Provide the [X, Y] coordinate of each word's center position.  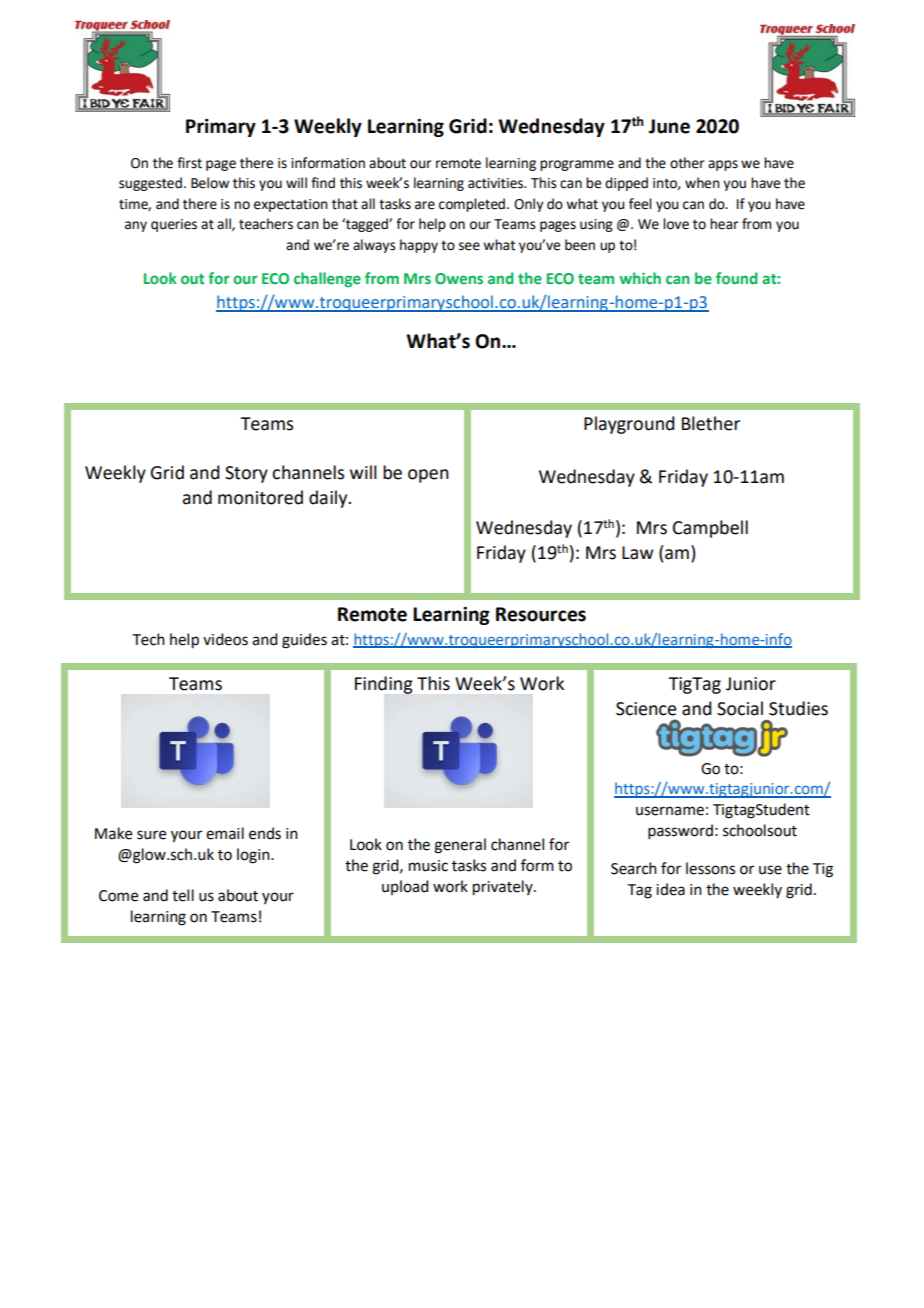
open [428, 476]
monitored [260, 497]
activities [497, 183]
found [737, 278]
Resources [541, 614]
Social [740, 708]
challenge [327, 279]
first [189, 163]
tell [183, 895]
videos [225, 639]
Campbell [710, 529]
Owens [459, 278]
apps [723, 165]
